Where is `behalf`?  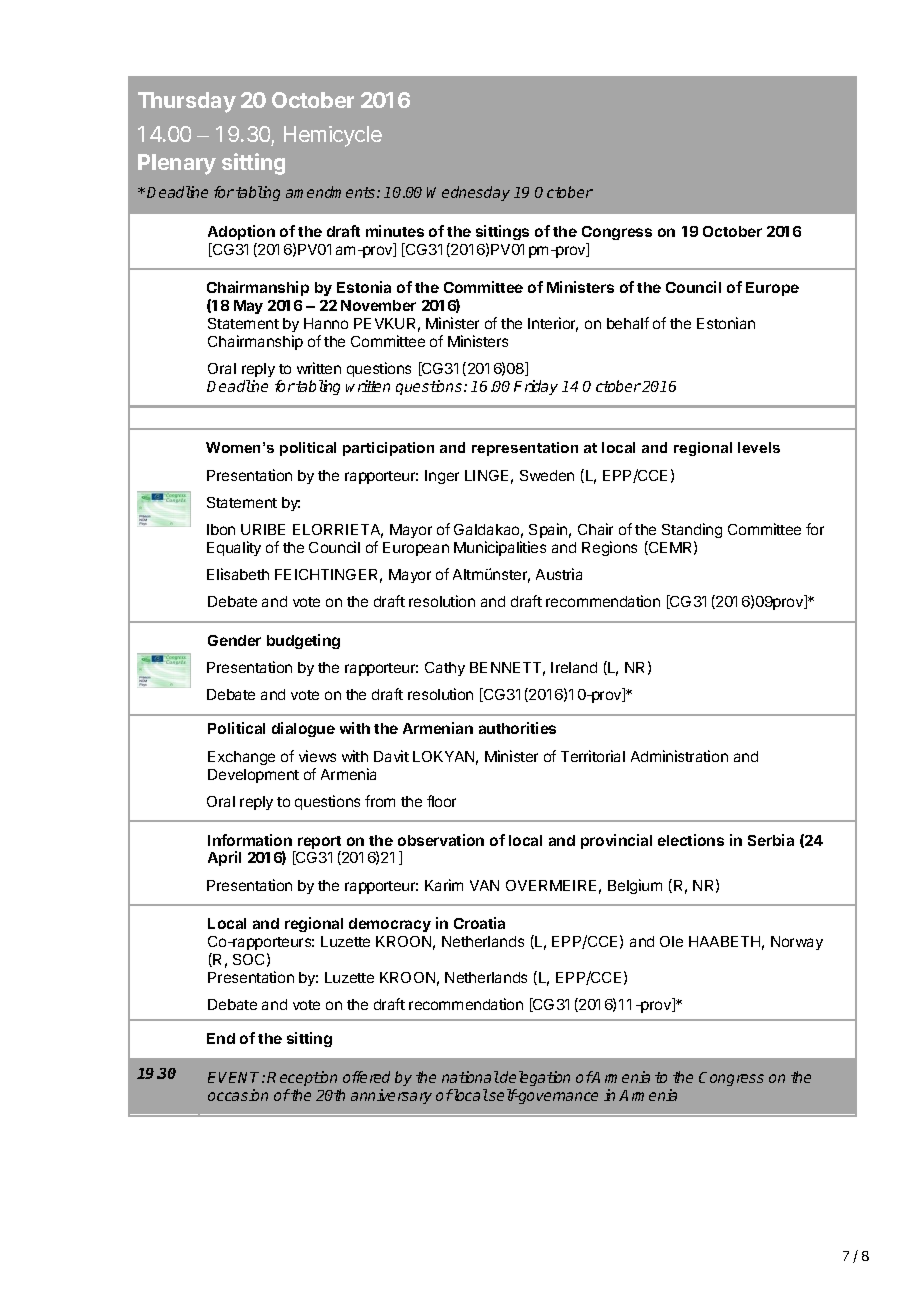
behalf is located at coordinates (628, 323).
